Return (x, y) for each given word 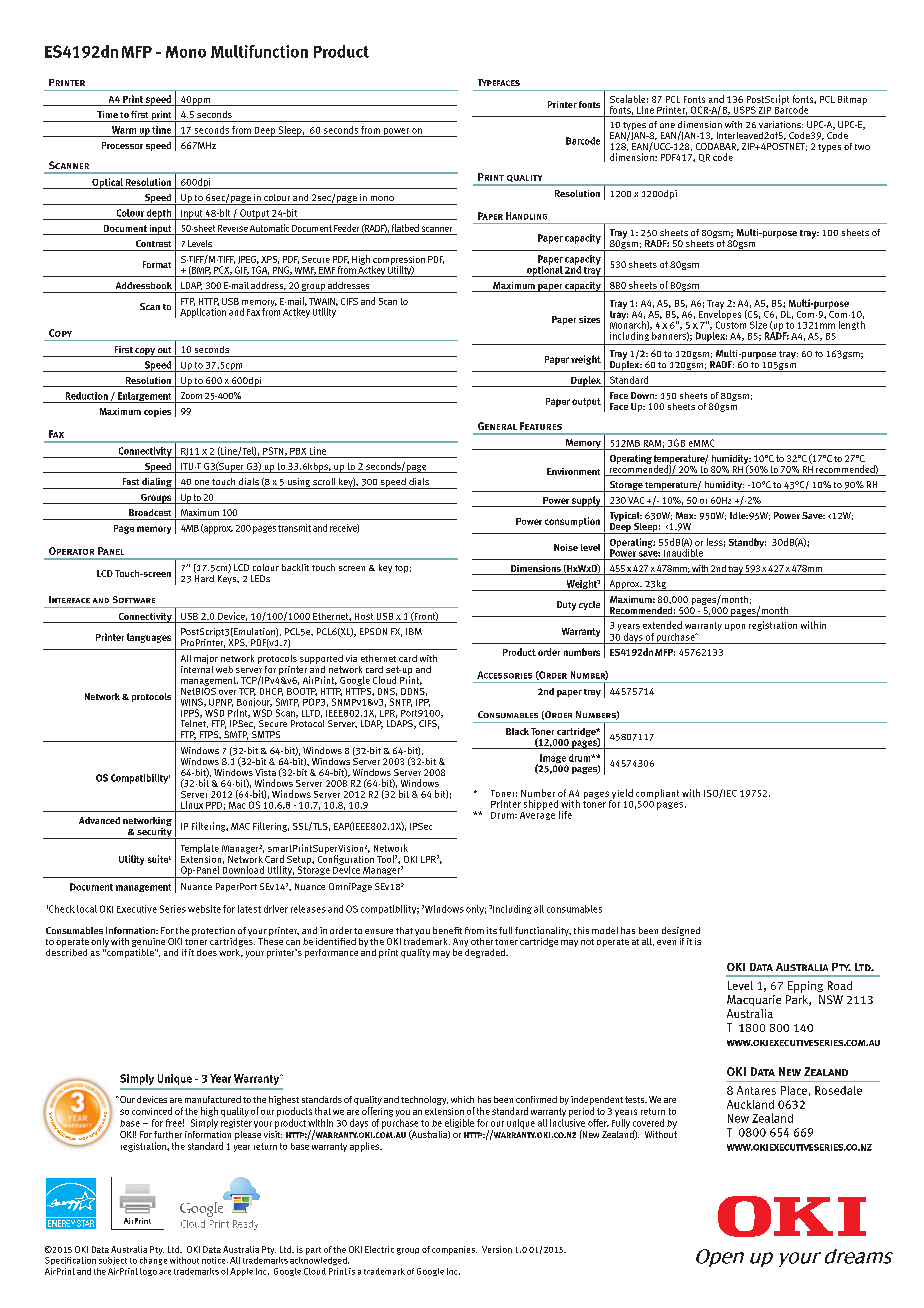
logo (148, 1272)
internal (197, 668)
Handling (526, 216)
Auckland (750, 1104)
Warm (124, 130)
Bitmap (852, 100)
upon (735, 627)
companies (454, 1250)
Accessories (504, 675)
